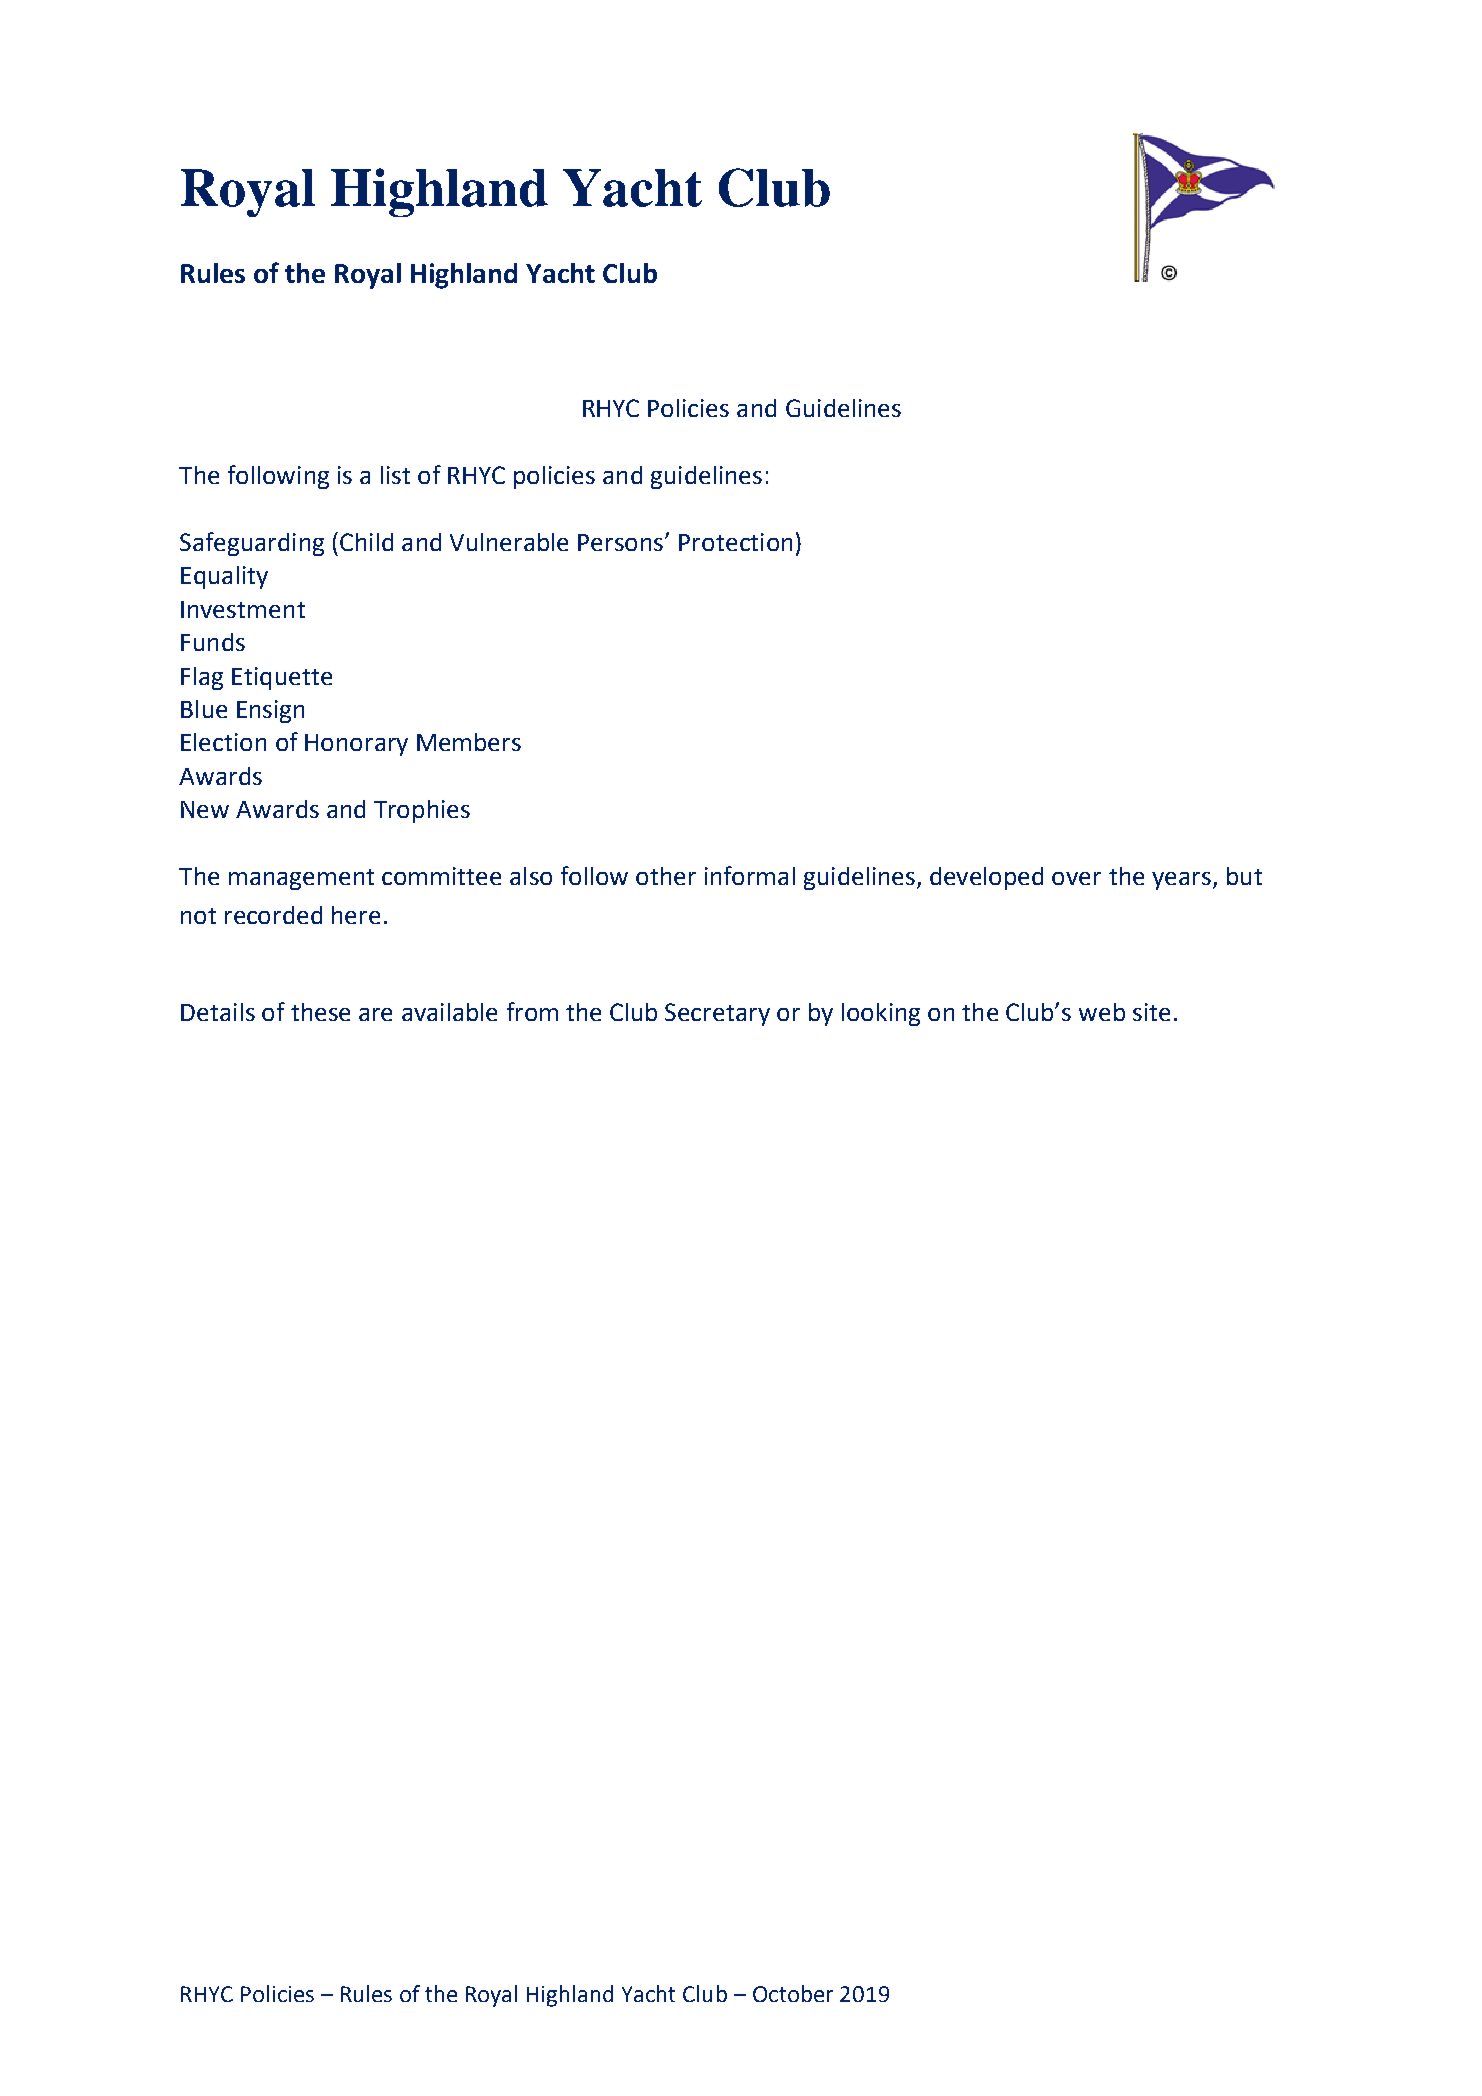  I want to click on web, so click(1102, 1012).
